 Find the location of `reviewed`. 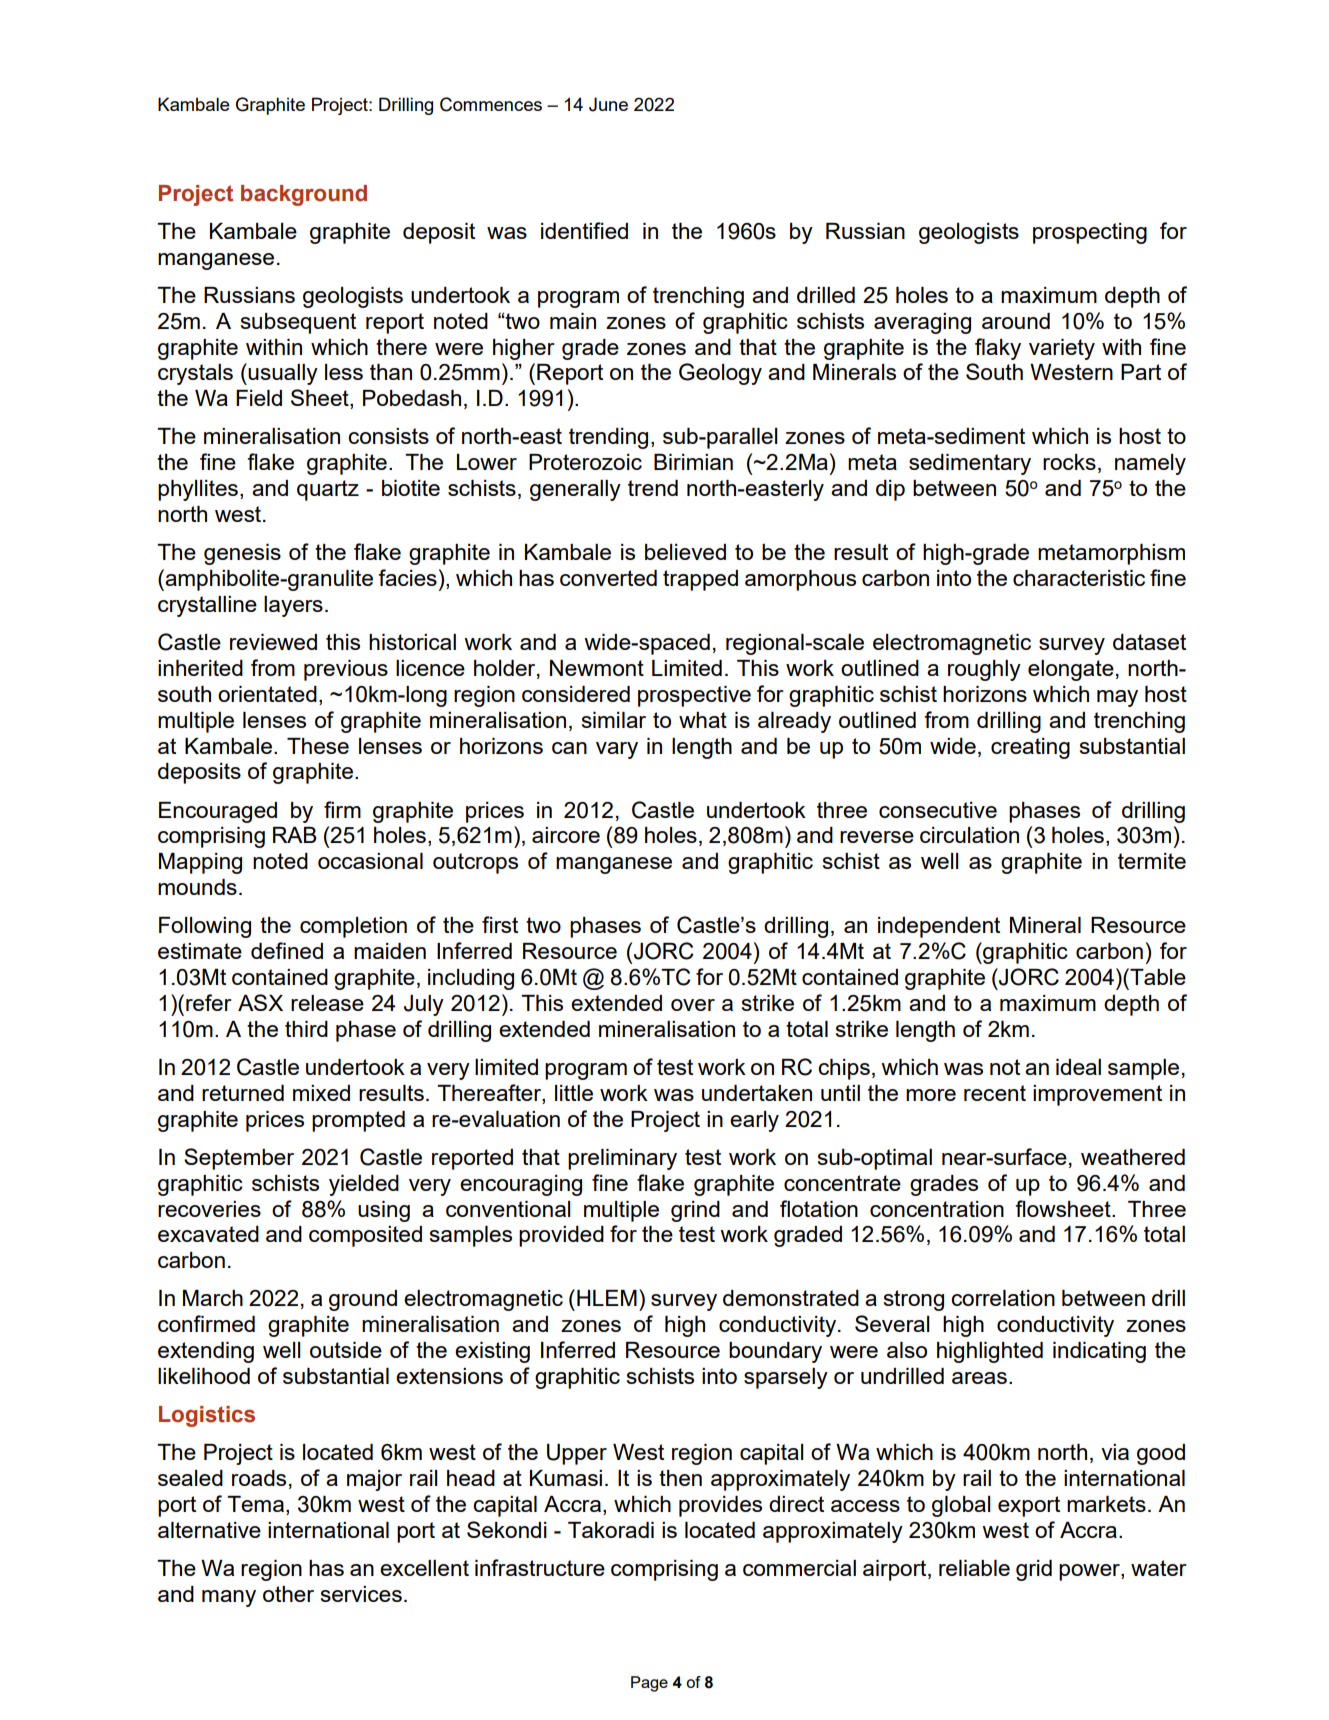

reviewed is located at coordinates (273, 642).
